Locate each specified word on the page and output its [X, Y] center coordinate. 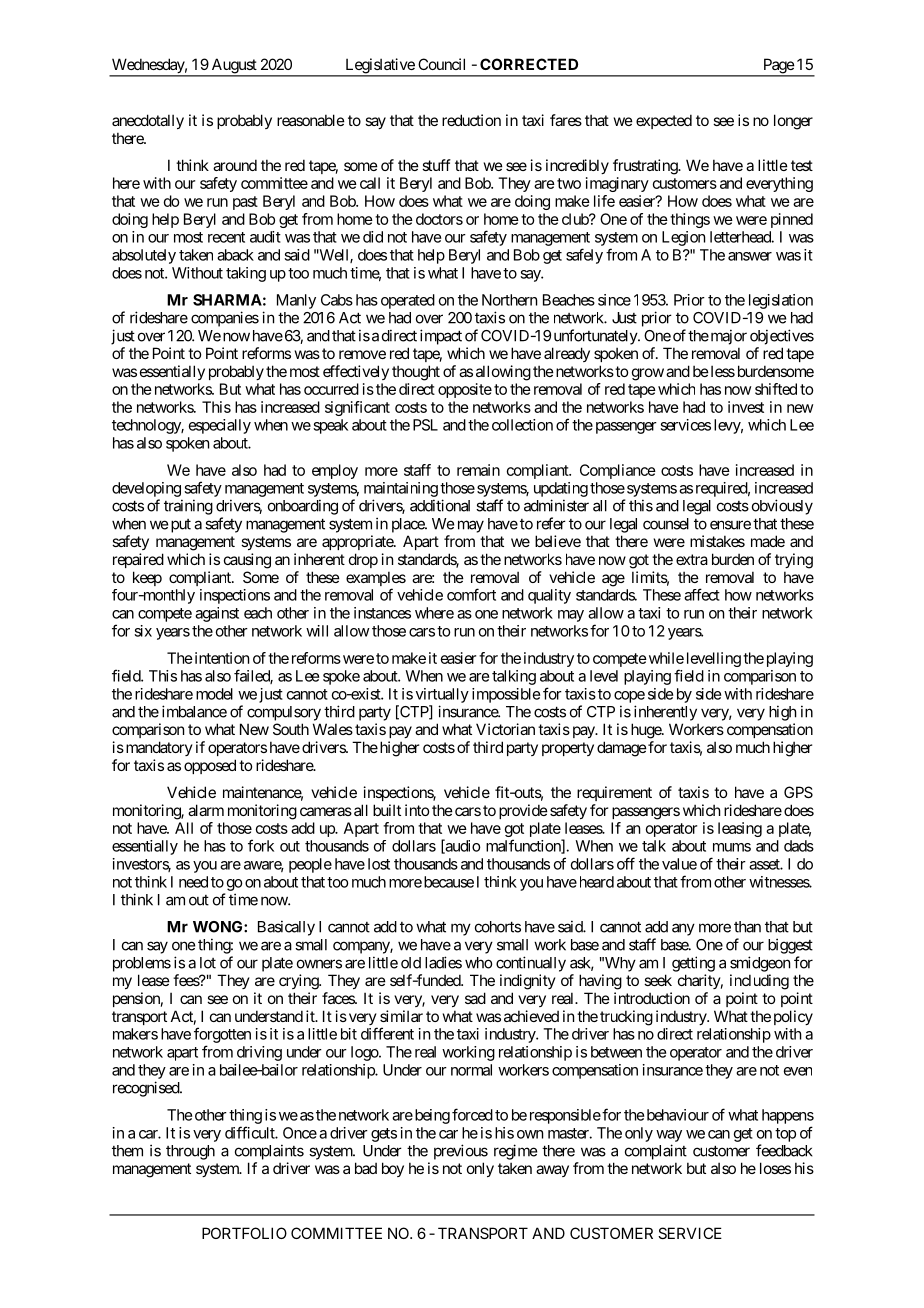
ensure [730, 525]
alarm [206, 810]
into [417, 810]
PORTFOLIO [244, 1233]
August [233, 67]
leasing [740, 829]
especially [220, 426]
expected [664, 121]
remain [478, 470]
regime [515, 1152]
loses [775, 1168]
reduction [471, 120]
